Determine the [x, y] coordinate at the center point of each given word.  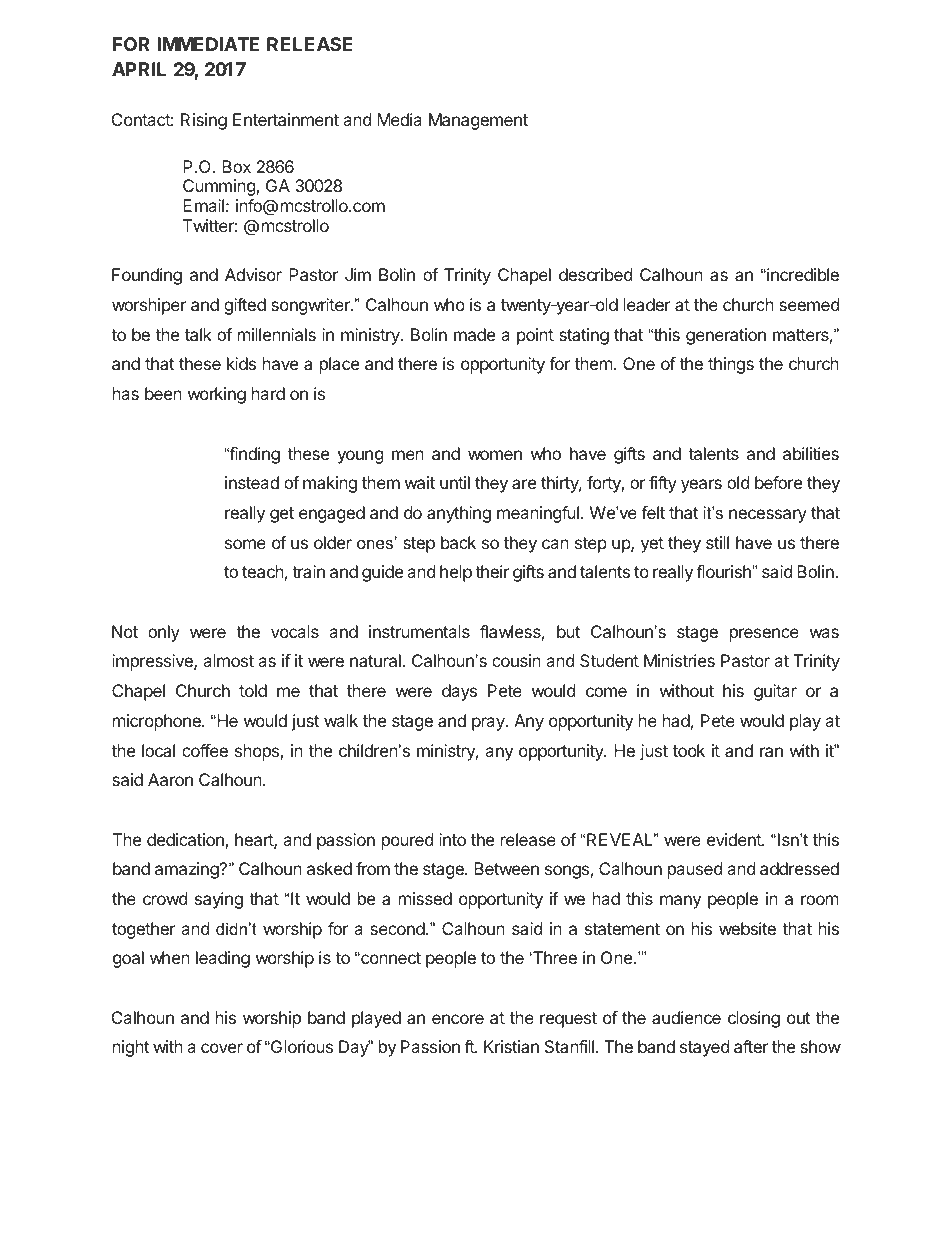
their [492, 571]
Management [478, 121]
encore [458, 1019]
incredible [802, 274]
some [245, 544]
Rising [204, 121]
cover [222, 1048]
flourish [724, 571]
